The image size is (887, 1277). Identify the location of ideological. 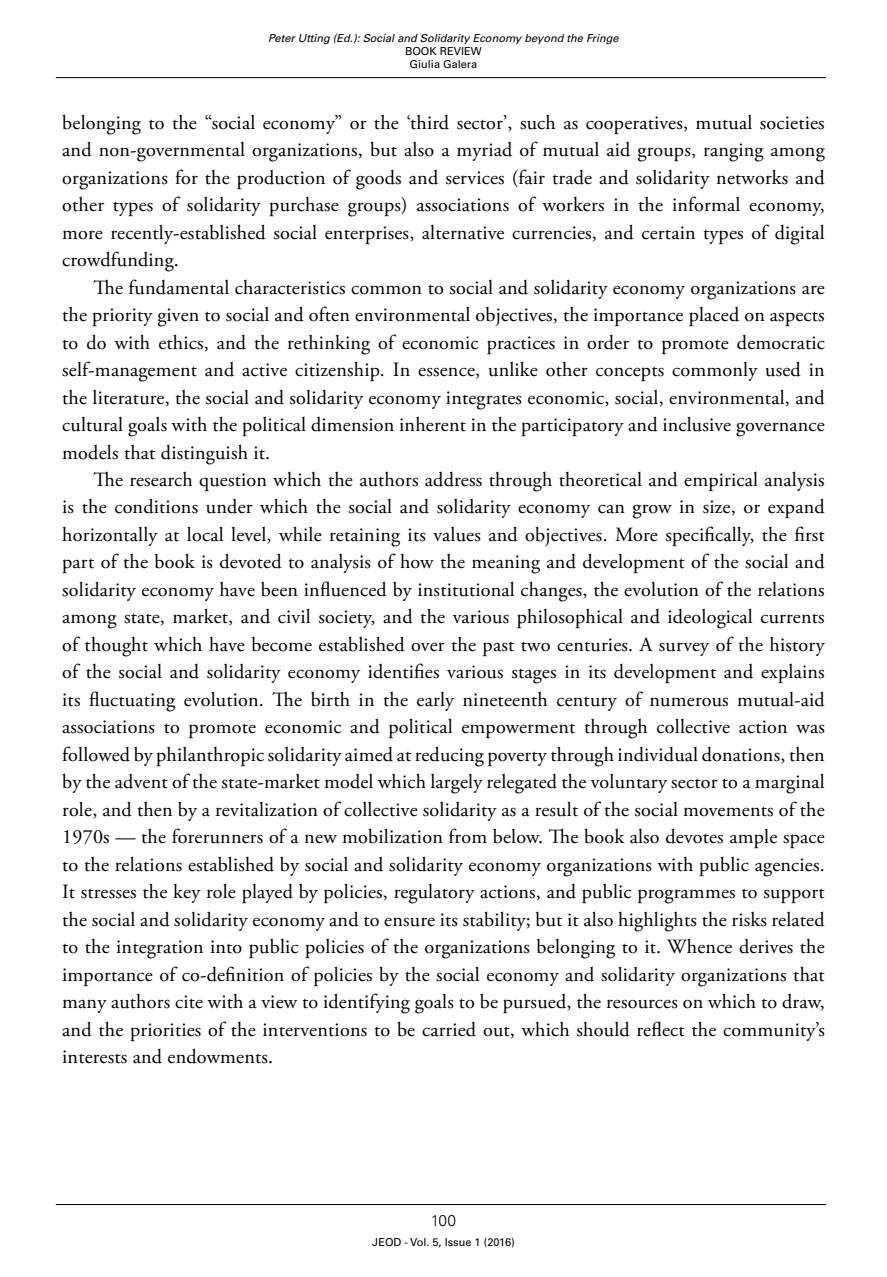
(710, 618).
